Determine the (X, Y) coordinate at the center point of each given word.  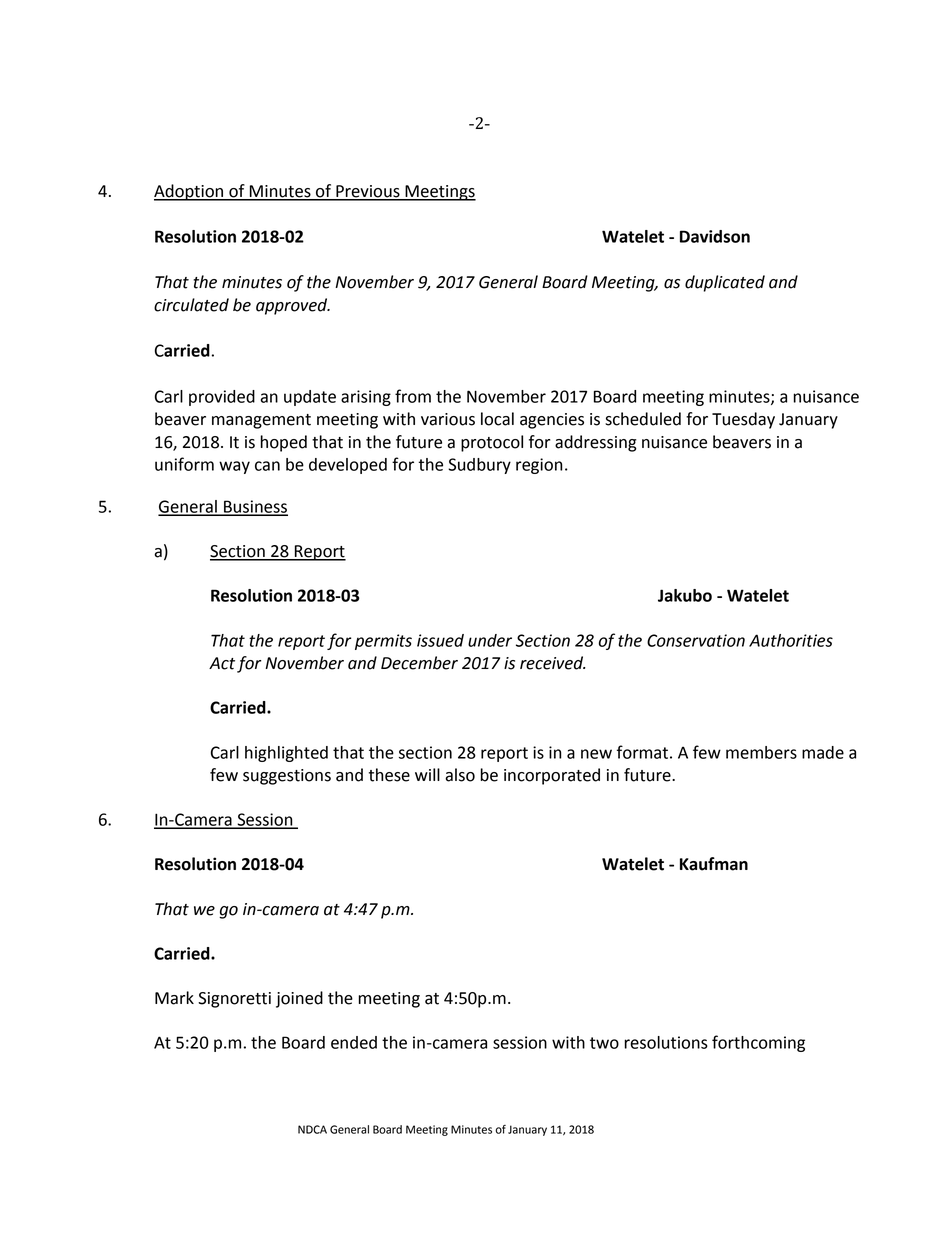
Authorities (791, 640)
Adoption (190, 192)
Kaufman (714, 864)
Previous (368, 192)
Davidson (715, 236)
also (460, 775)
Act (222, 663)
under (490, 640)
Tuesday (743, 420)
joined (299, 999)
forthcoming (758, 1043)
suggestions (287, 777)
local (497, 419)
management (261, 421)
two (604, 1043)
